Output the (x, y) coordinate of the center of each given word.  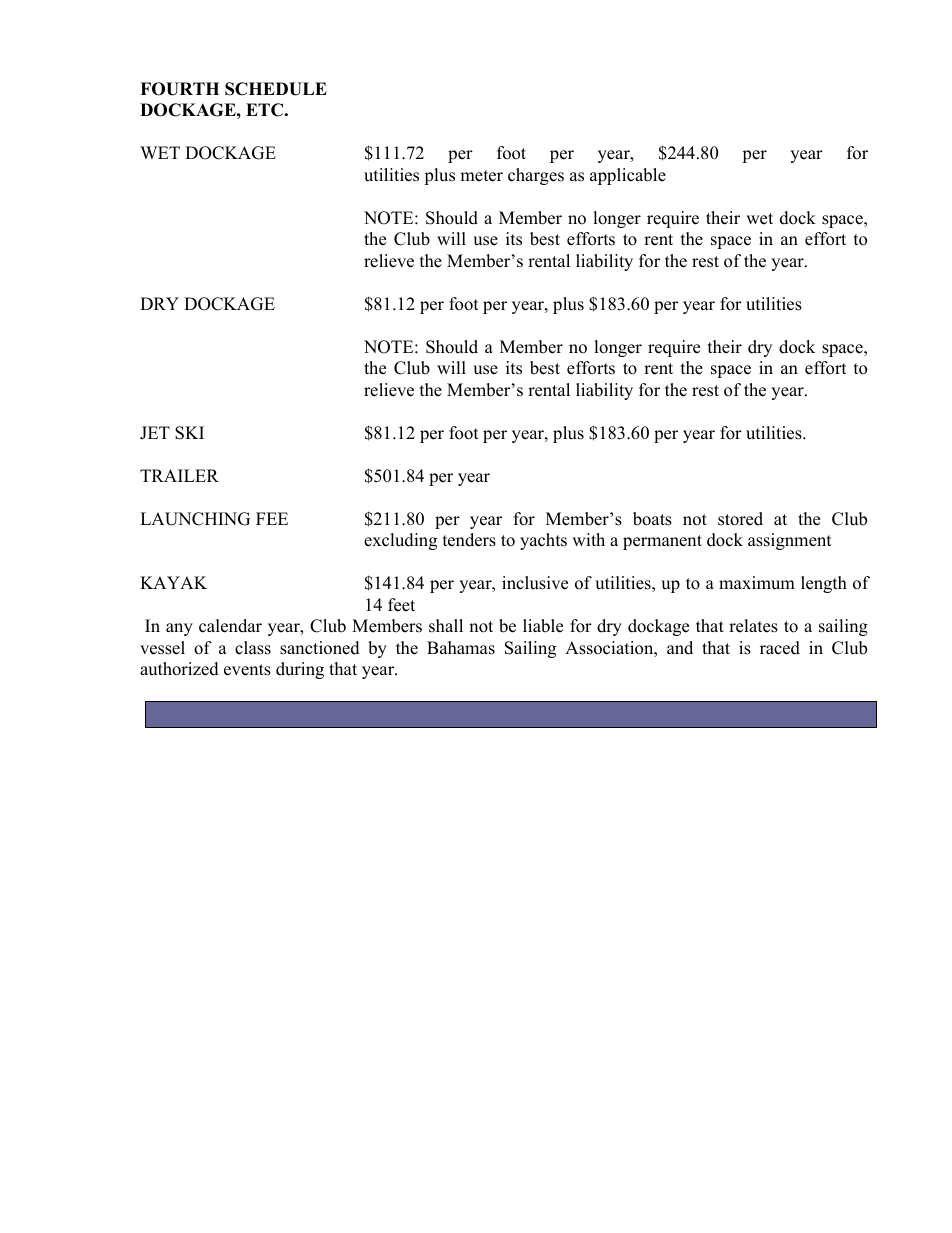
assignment (790, 541)
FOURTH (179, 89)
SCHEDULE (276, 89)
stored (740, 519)
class (253, 648)
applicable (628, 176)
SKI (189, 433)
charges (536, 176)
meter (481, 176)
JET (155, 433)
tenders (469, 540)
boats (652, 519)
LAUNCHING (195, 519)
